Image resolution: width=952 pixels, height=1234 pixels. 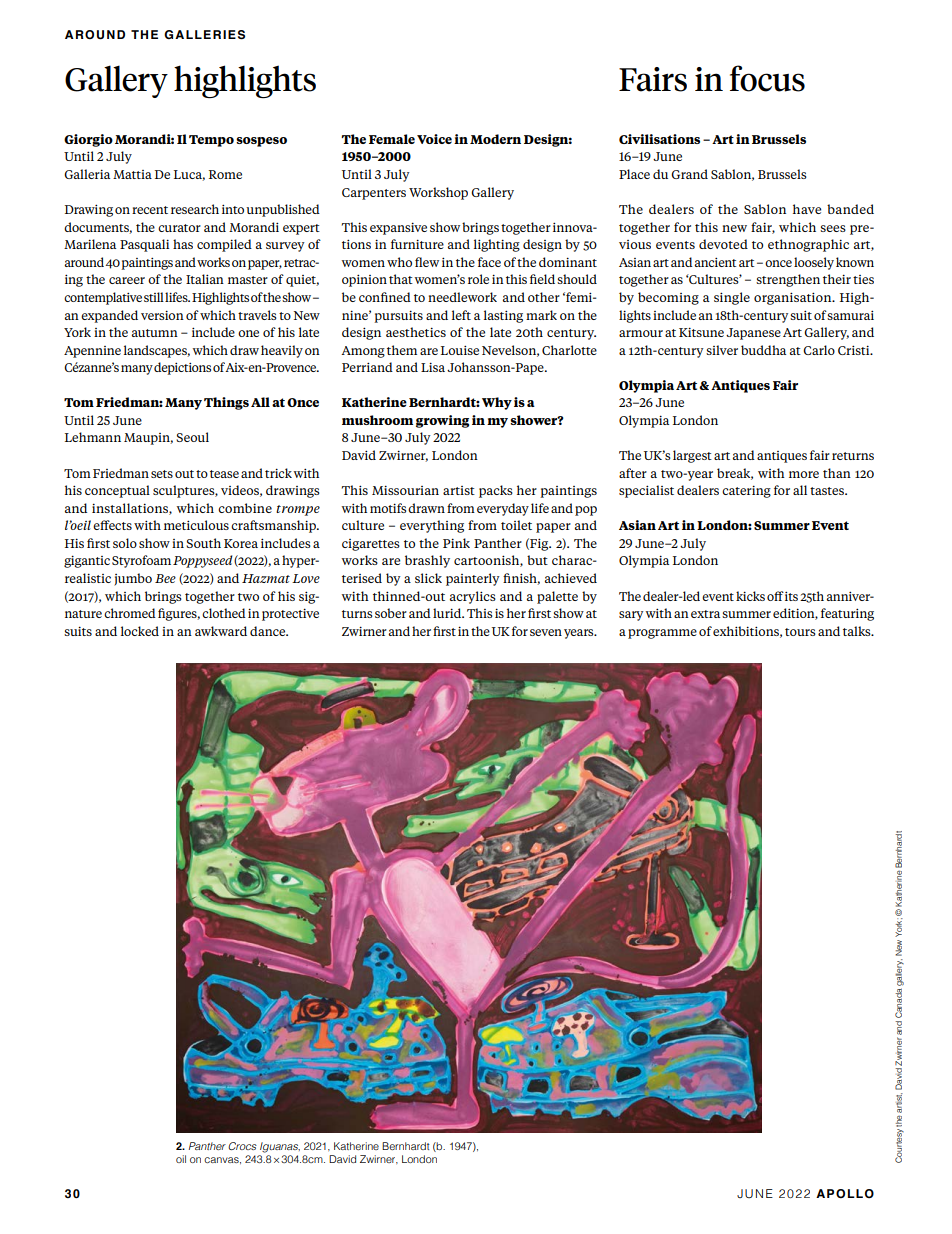 I want to click on GALLERIES, so click(x=204, y=35).
